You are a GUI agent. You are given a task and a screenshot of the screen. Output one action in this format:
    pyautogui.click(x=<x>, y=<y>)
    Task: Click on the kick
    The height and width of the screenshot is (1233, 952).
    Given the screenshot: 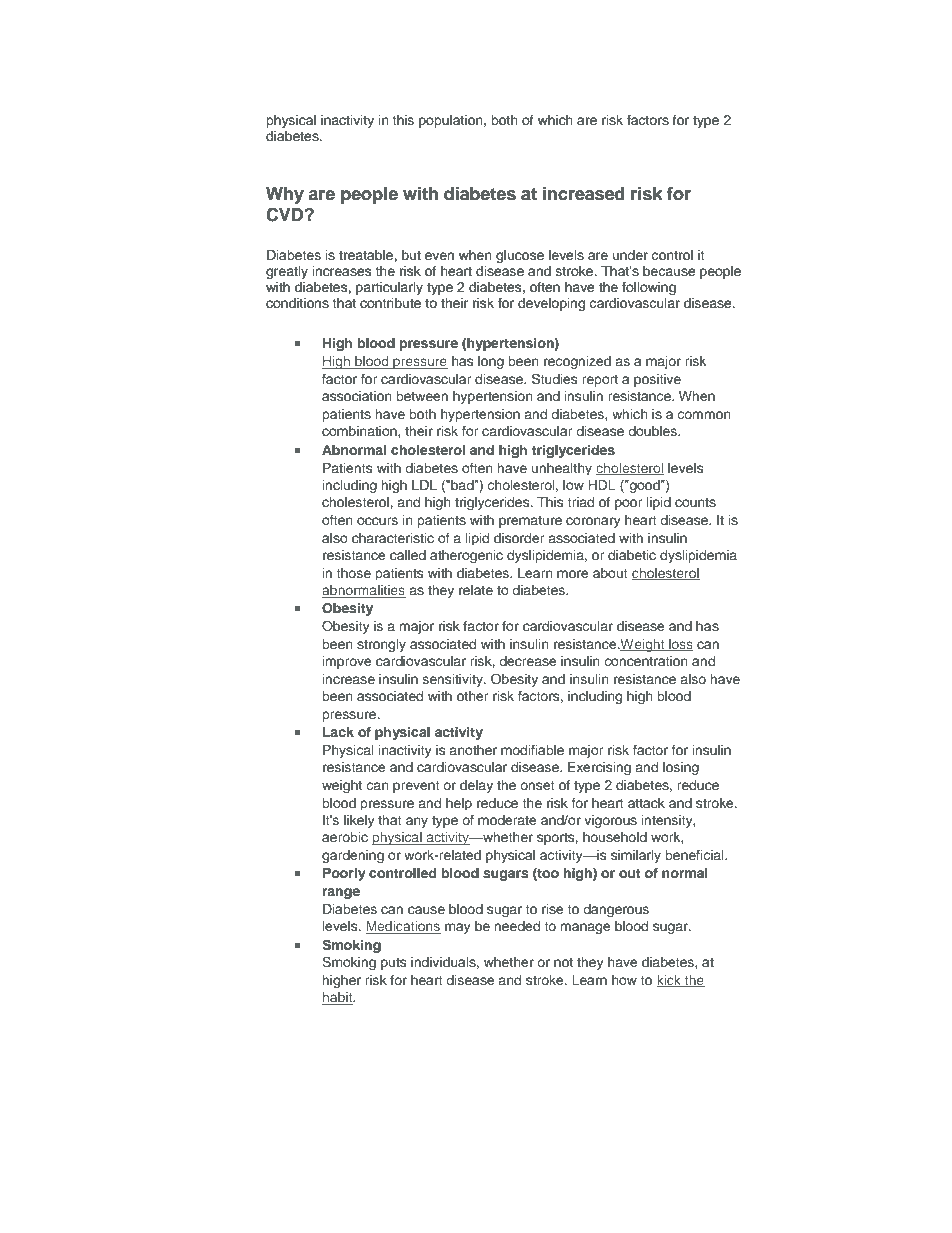 What is the action you would take?
    pyautogui.click(x=670, y=981)
